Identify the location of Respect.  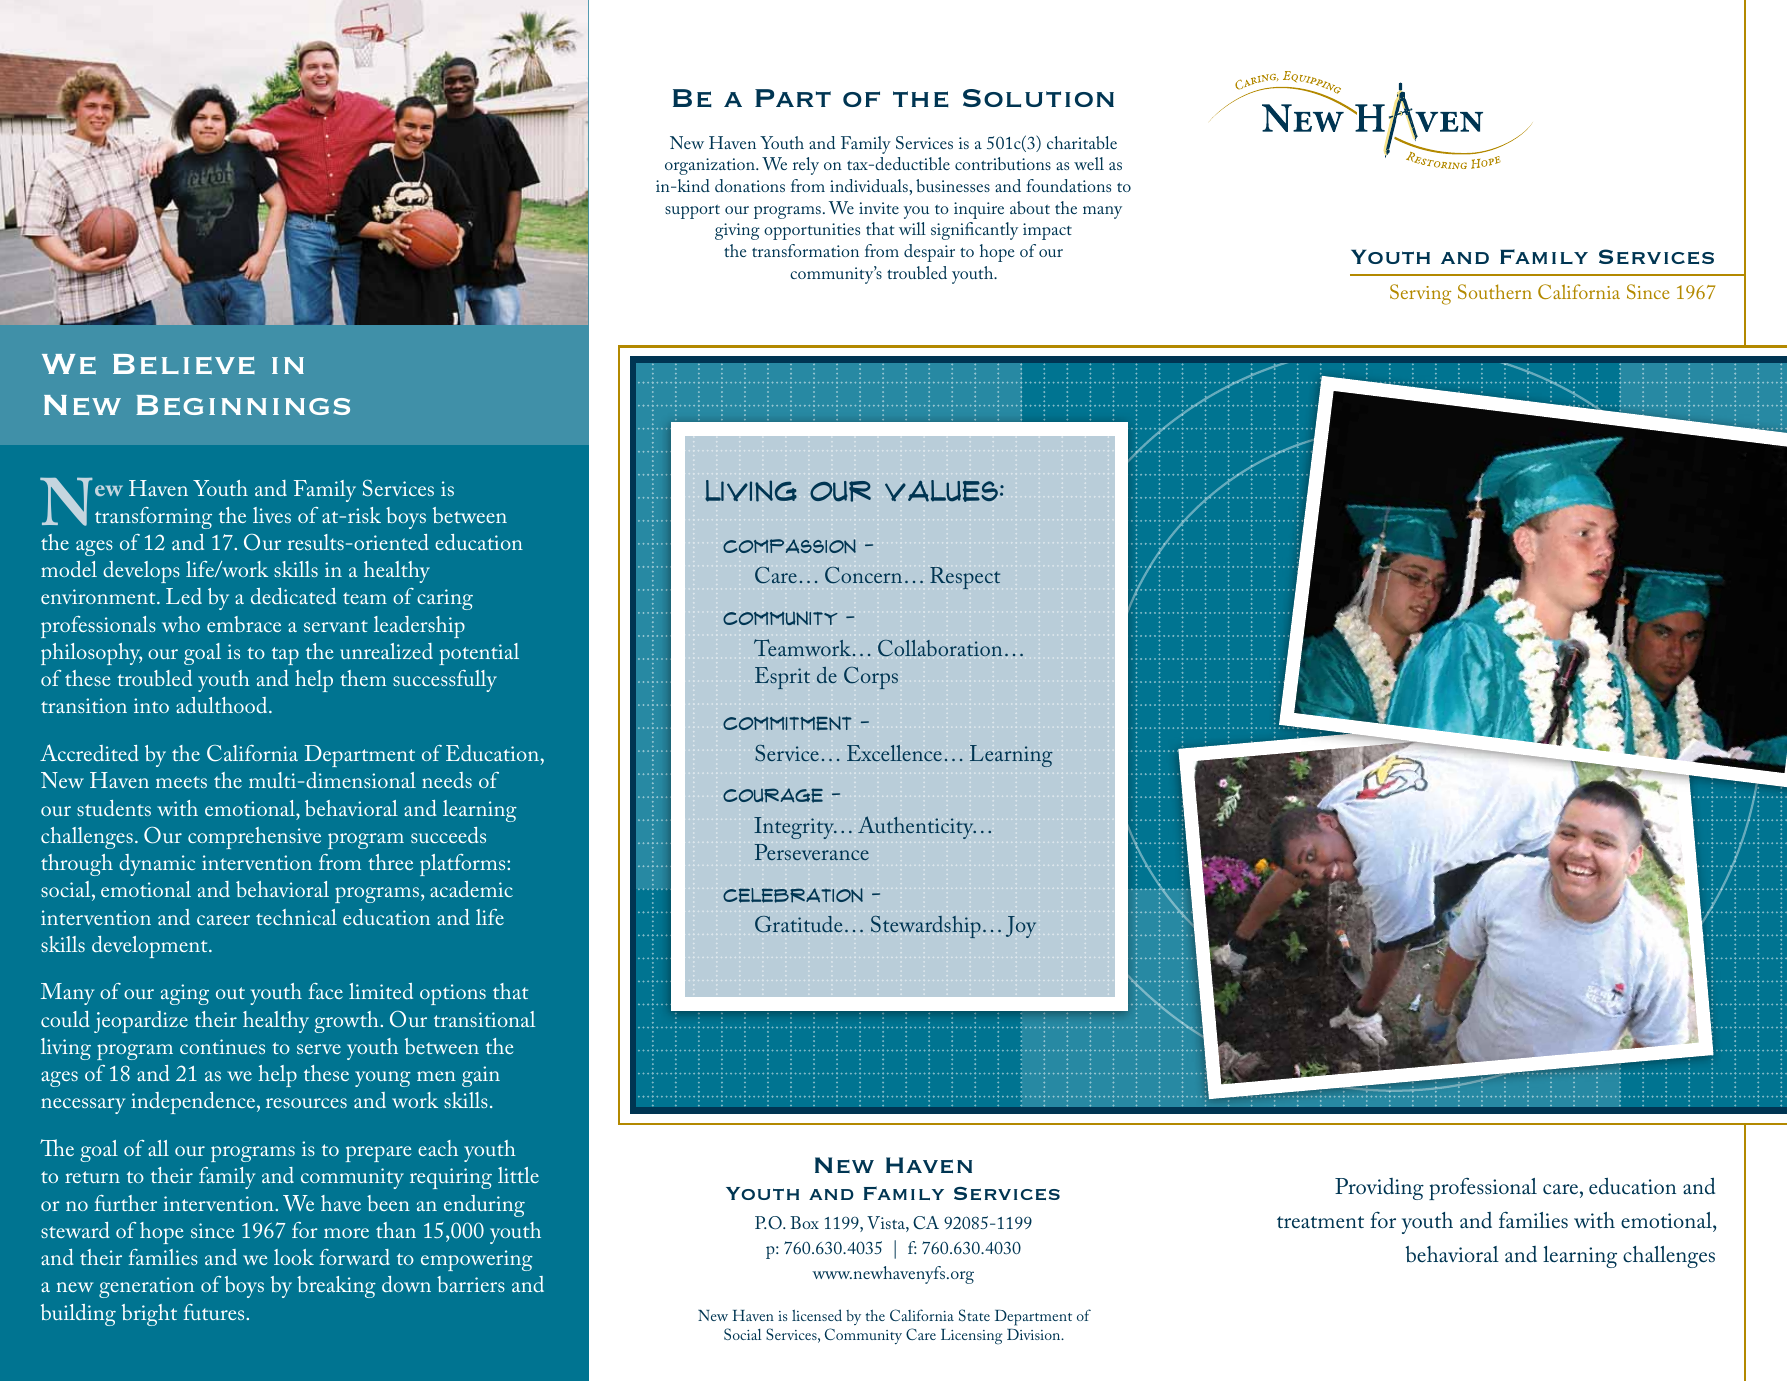
(965, 578).
